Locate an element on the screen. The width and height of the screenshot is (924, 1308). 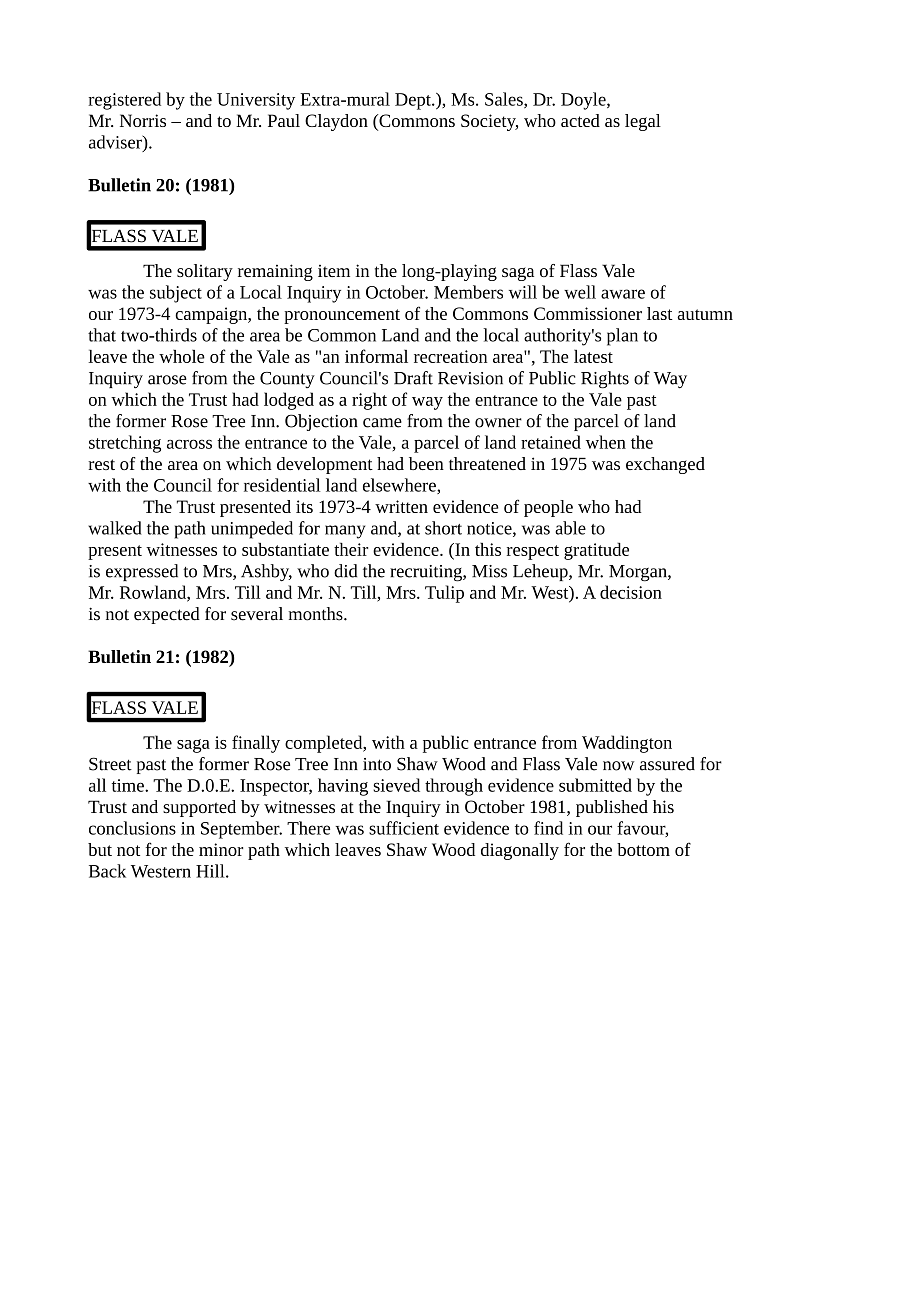
Dept is located at coordinates (414, 101).
